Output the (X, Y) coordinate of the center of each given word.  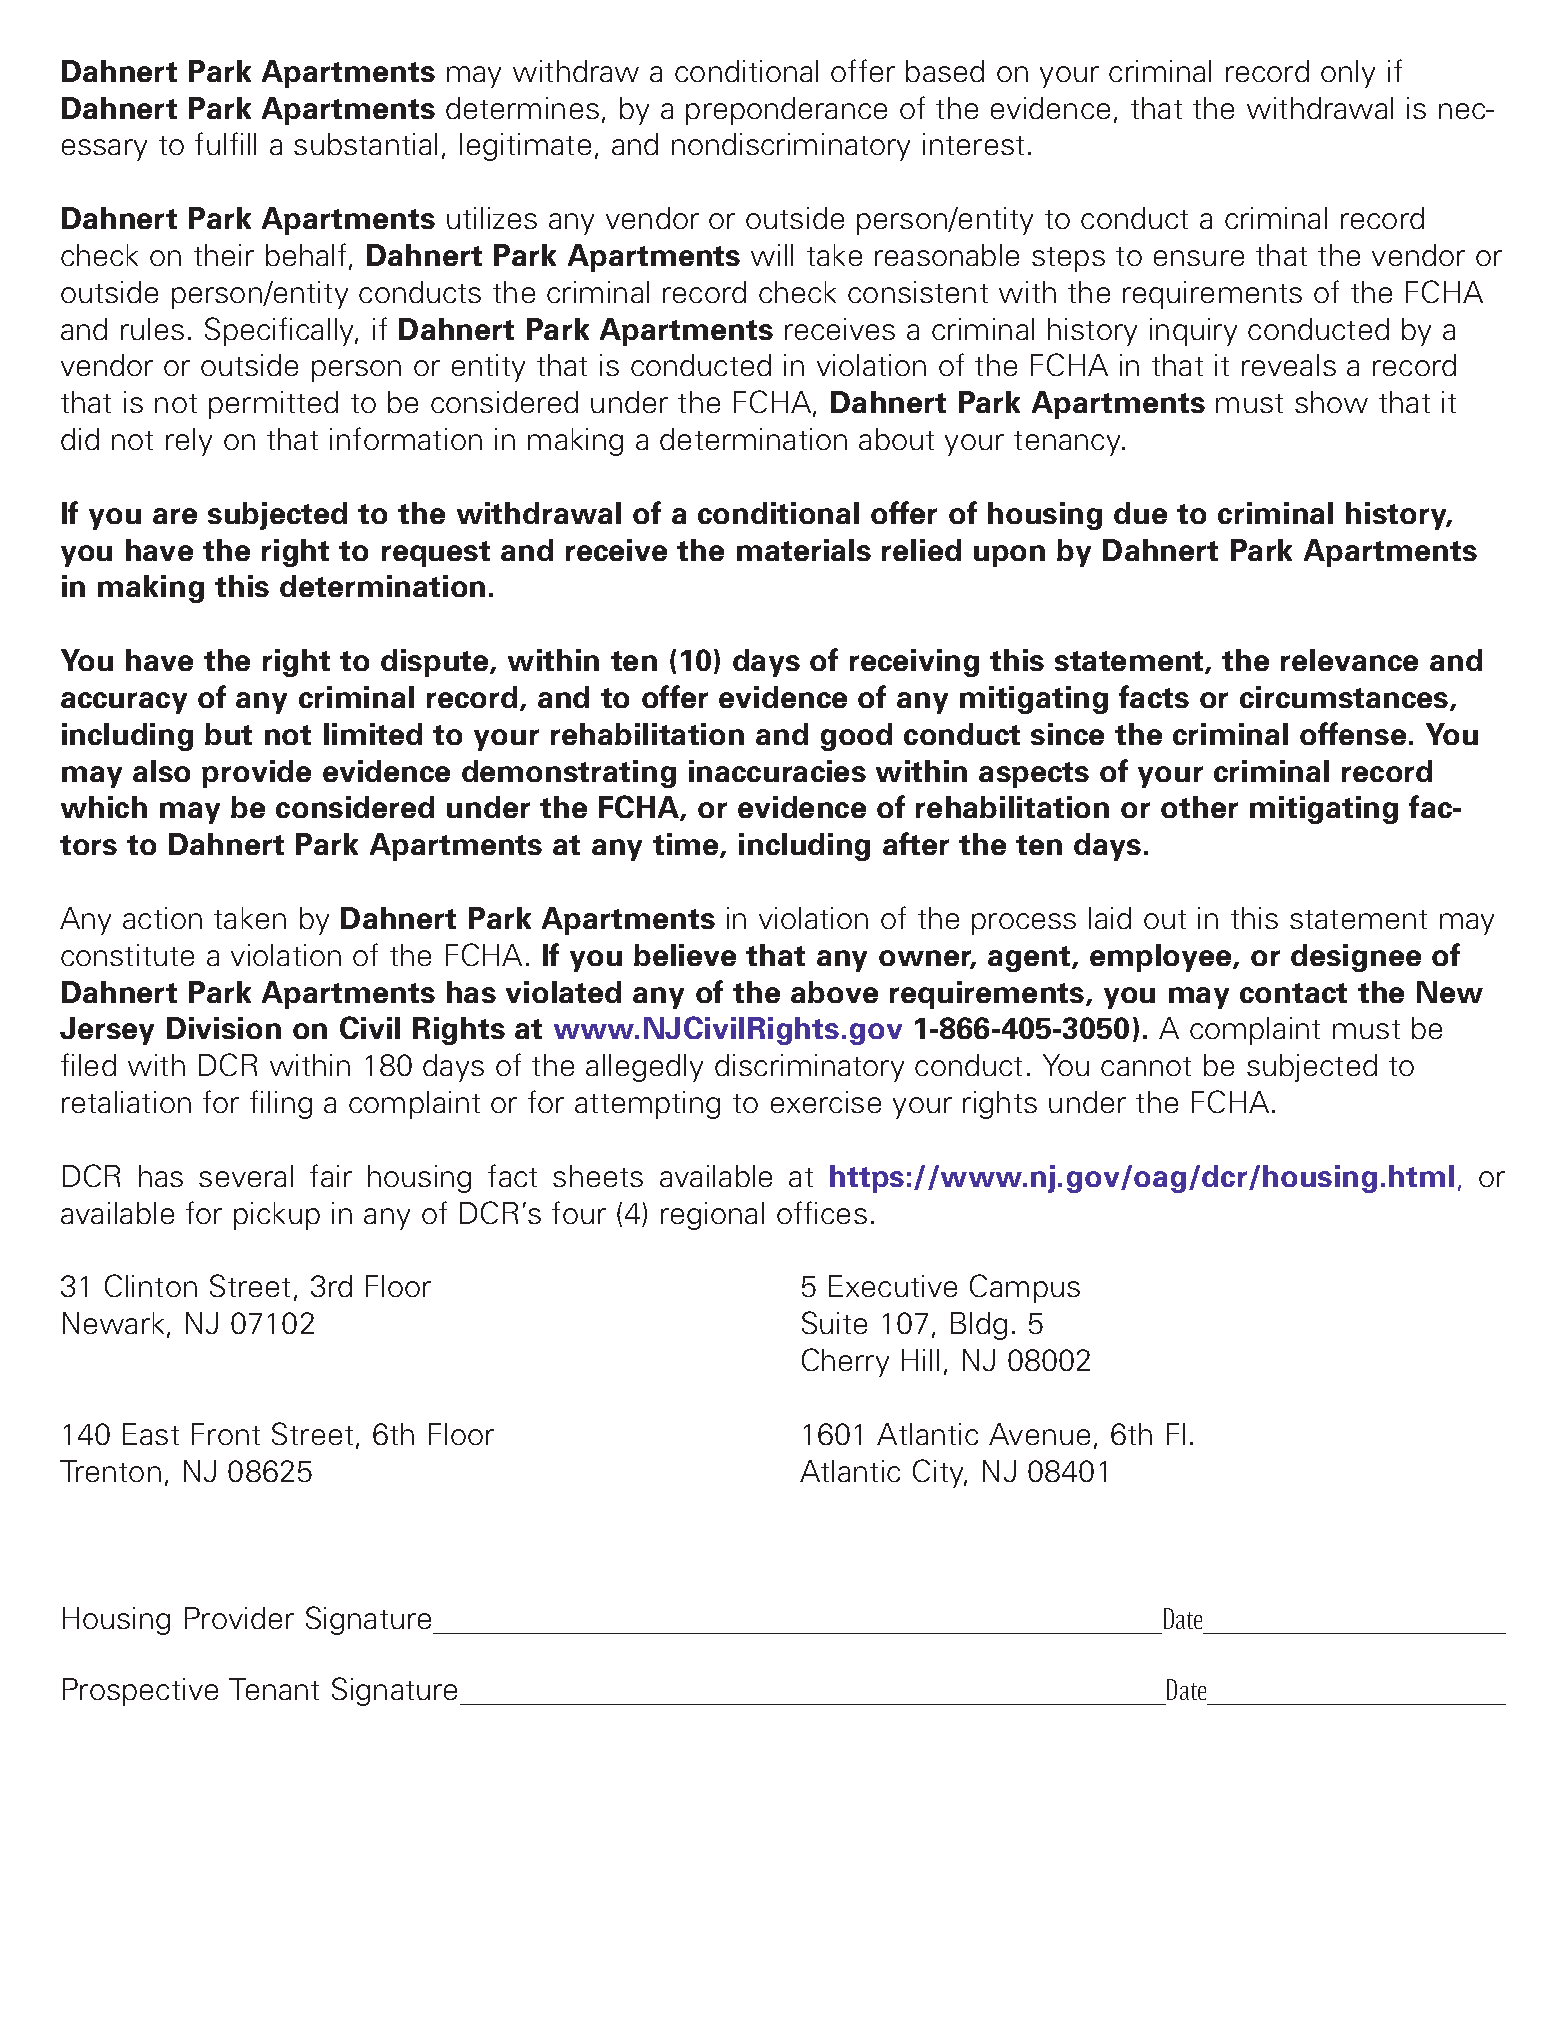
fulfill (225, 143)
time (687, 845)
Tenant (274, 1689)
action (162, 918)
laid (1110, 918)
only (1348, 74)
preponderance (786, 111)
